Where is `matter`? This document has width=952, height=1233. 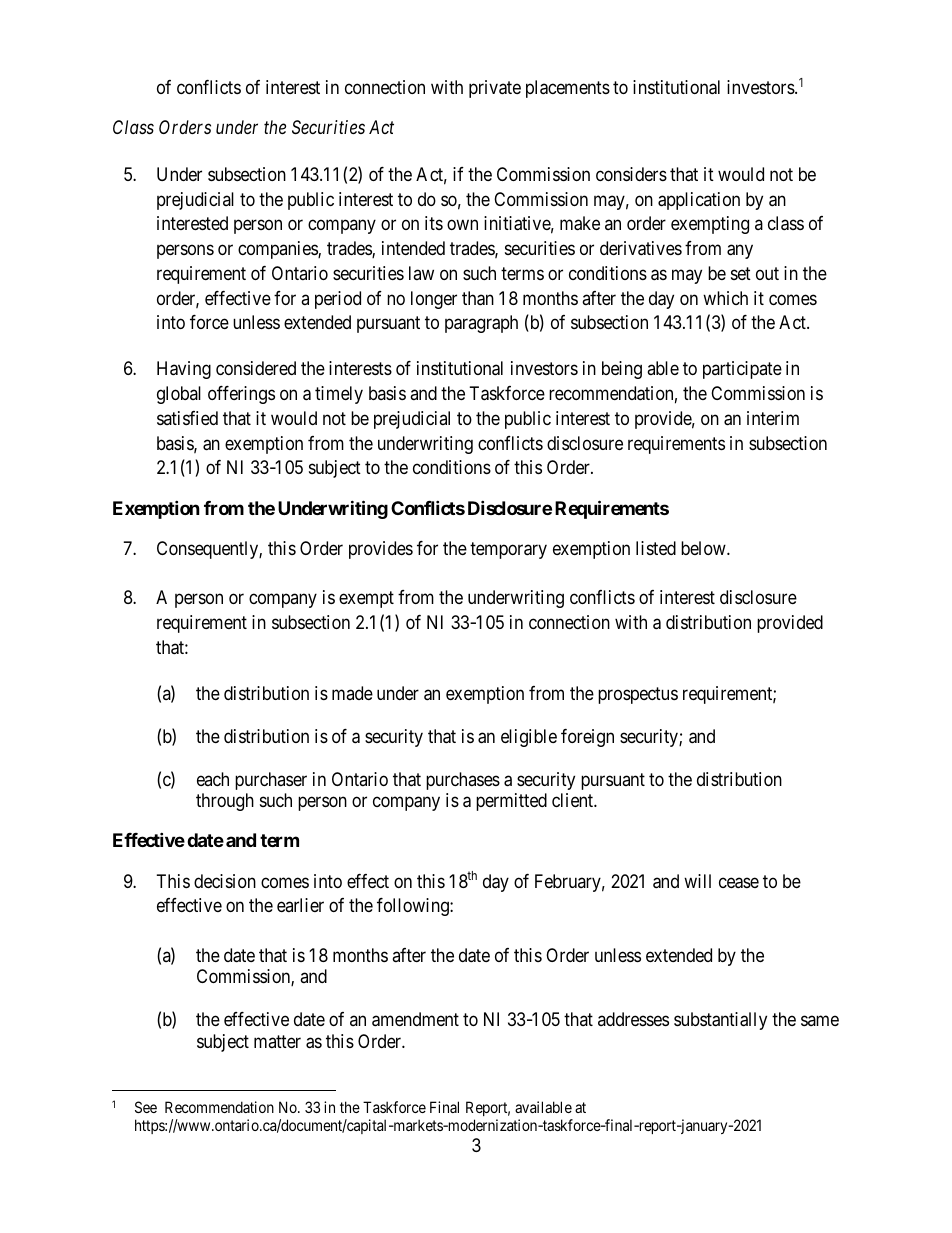
matter is located at coordinates (277, 1041).
